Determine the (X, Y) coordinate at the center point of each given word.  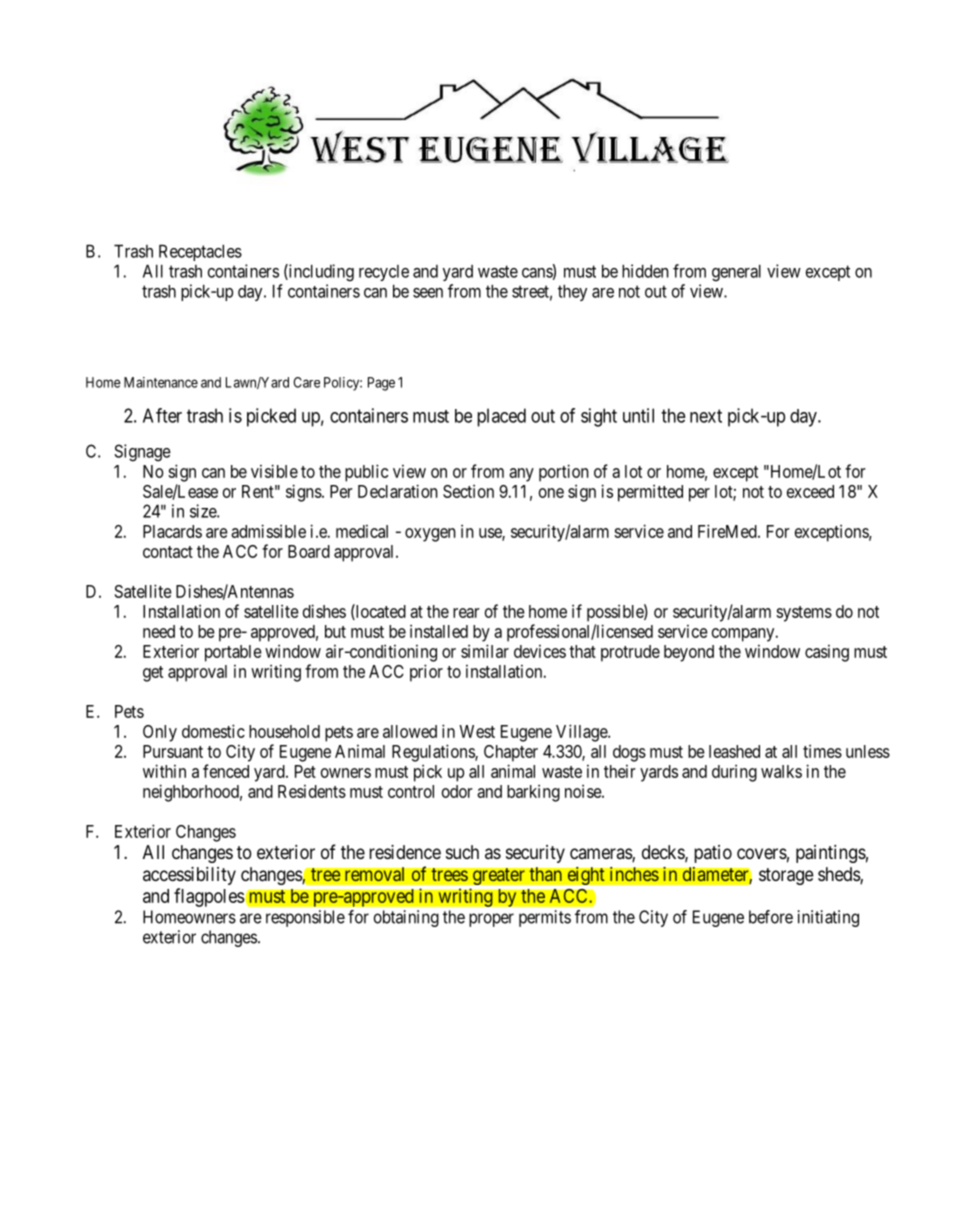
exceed (810, 491)
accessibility (189, 876)
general (736, 273)
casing (827, 653)
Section (468, 491)
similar (485, 651)
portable (233, 653)
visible (274, 471)
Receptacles (200, 252)
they (572, 292)
